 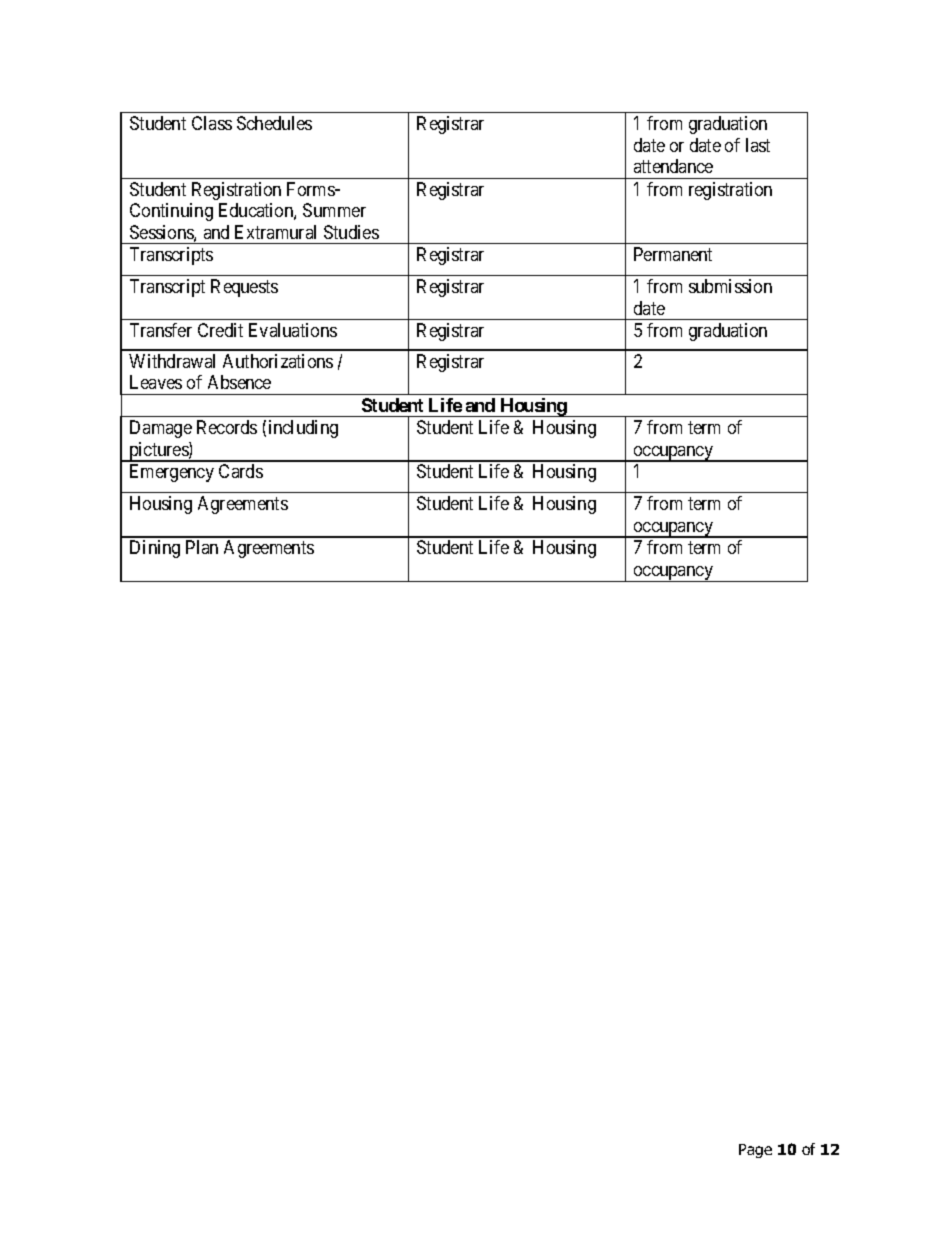 What do you see at coordinates (730, 286) in the screenshot?
I see `submission` at bounding box center [730, 286].
